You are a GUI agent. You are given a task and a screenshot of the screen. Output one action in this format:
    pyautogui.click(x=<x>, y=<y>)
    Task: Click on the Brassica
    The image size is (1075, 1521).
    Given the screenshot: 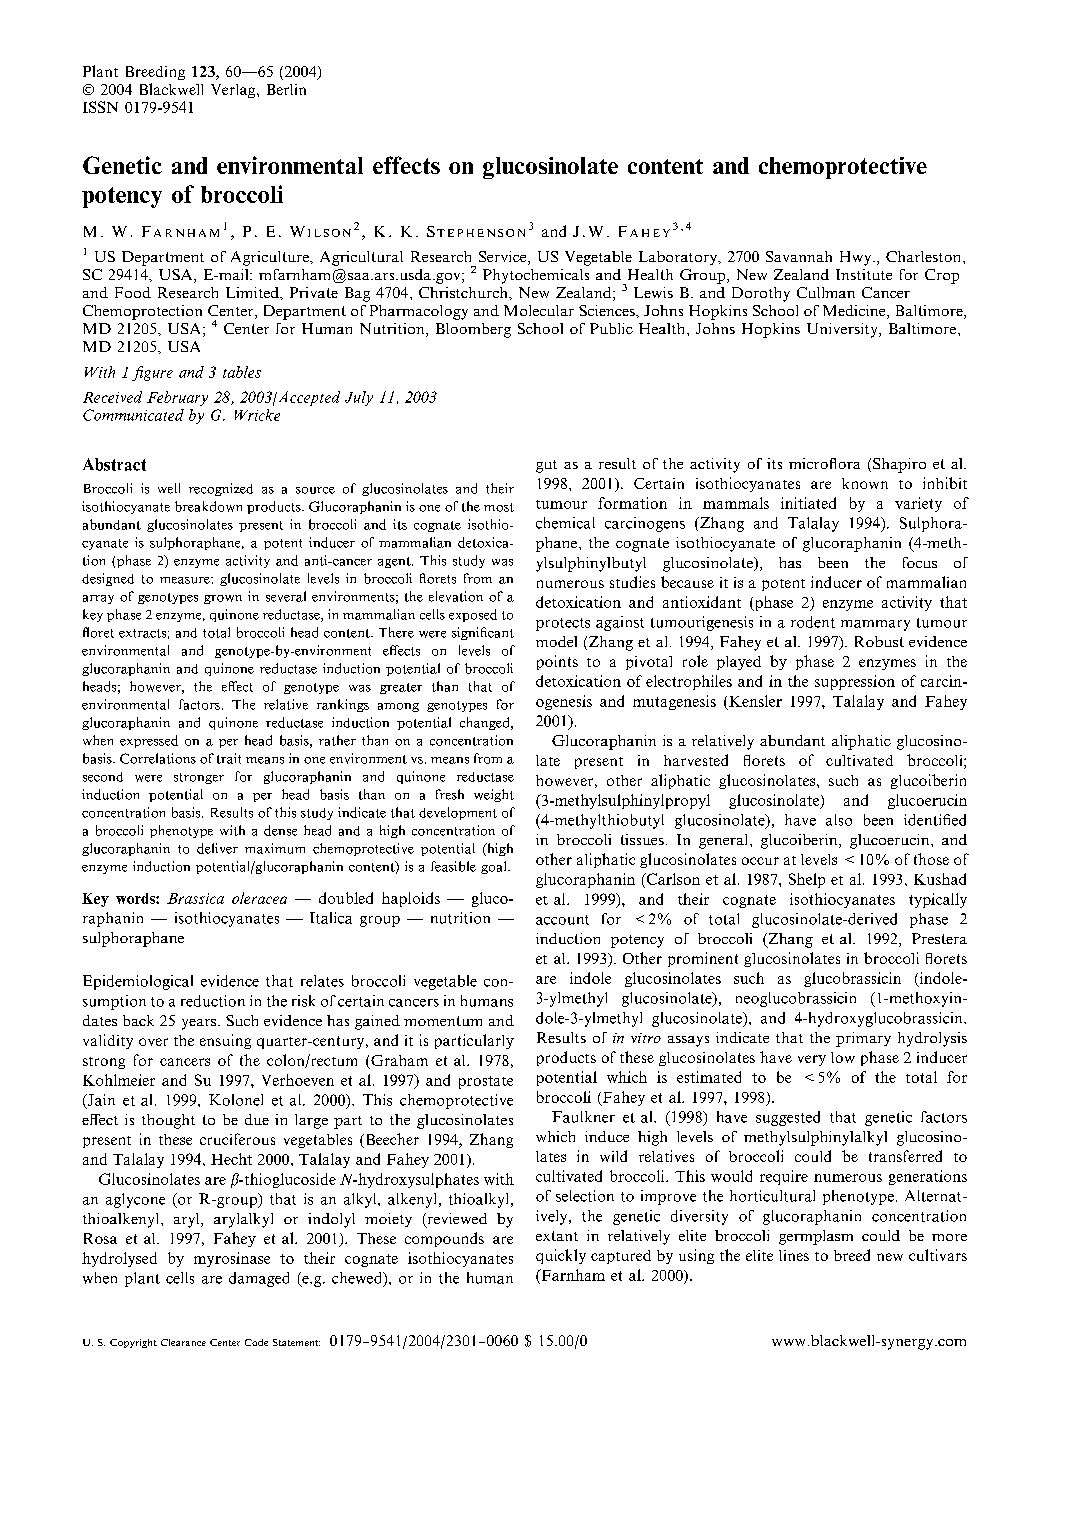 What is the action you would take?
    pyautogui.click(x=195, y=898)
